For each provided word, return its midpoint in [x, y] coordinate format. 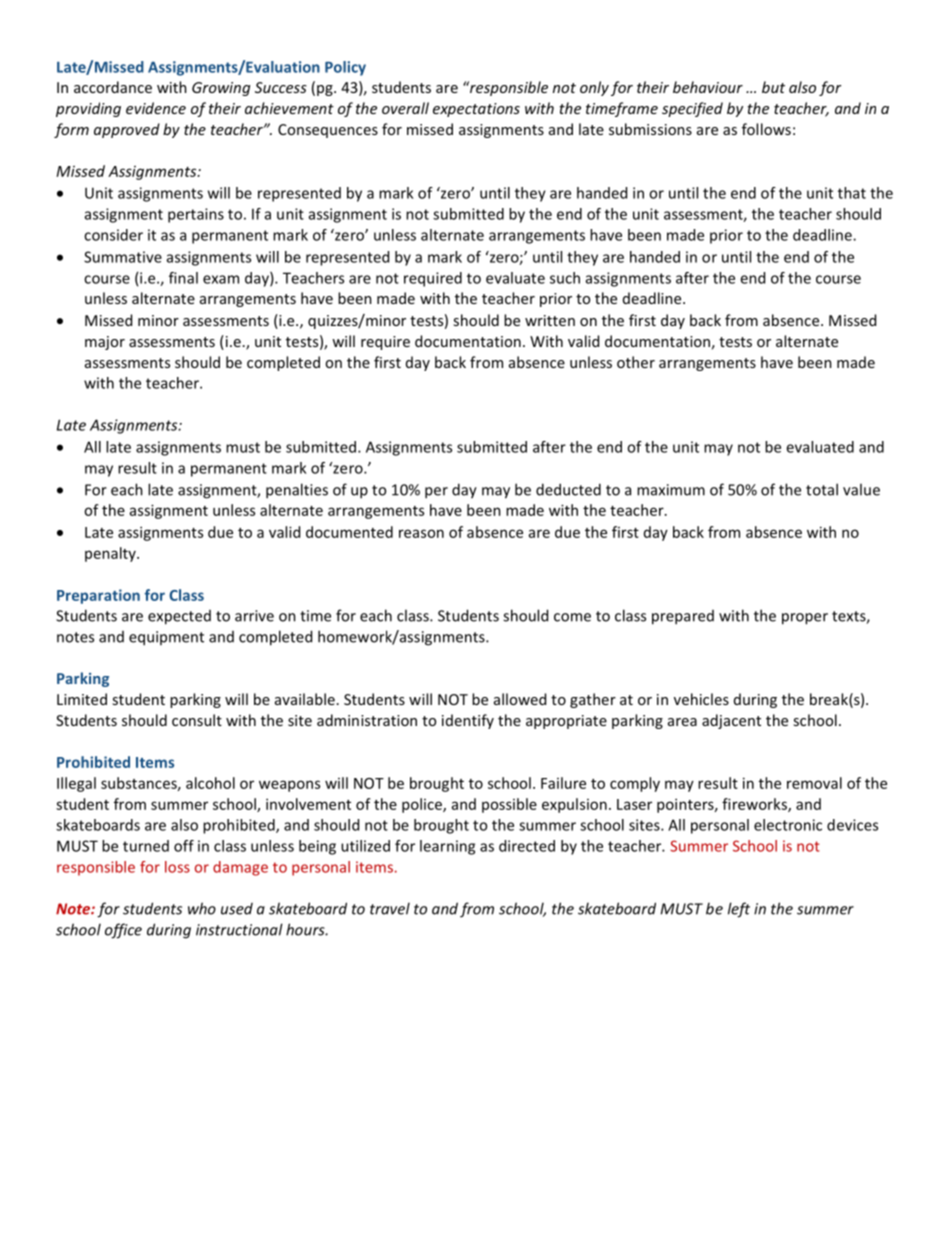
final [183, 278]
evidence [156, 108]
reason [421, 533]
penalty [111, 554]
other [636, 362]
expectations [476, 110]
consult [197, 720]
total [822, 489]
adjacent [731, 721]
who [202, 908]
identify [468, 721]
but [773, 87]
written [550, 320]
